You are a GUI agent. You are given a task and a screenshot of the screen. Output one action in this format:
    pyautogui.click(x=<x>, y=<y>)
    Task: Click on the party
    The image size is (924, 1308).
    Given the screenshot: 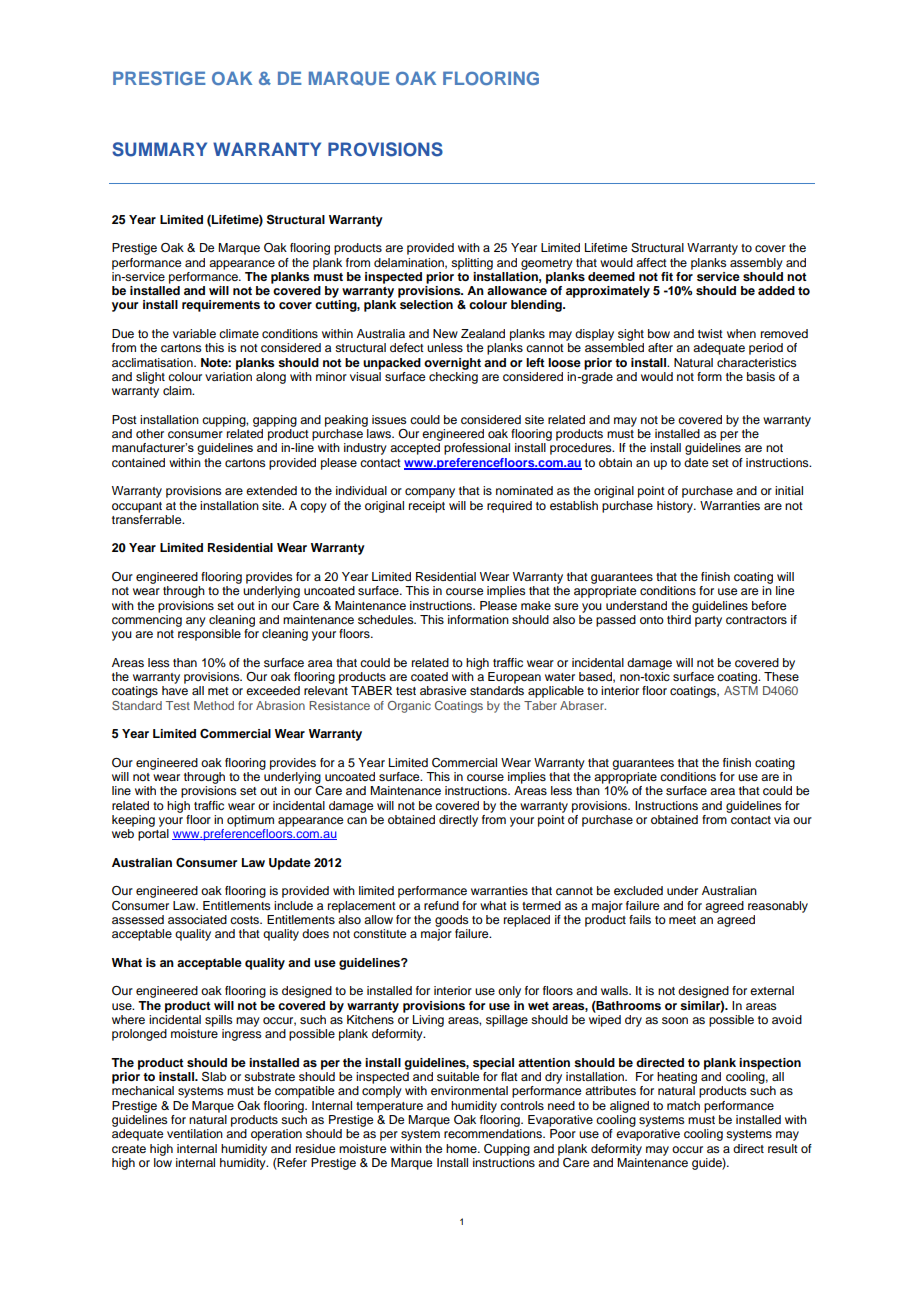 What is the action you would take?
    pyautogui.click(x=708, y=621)
